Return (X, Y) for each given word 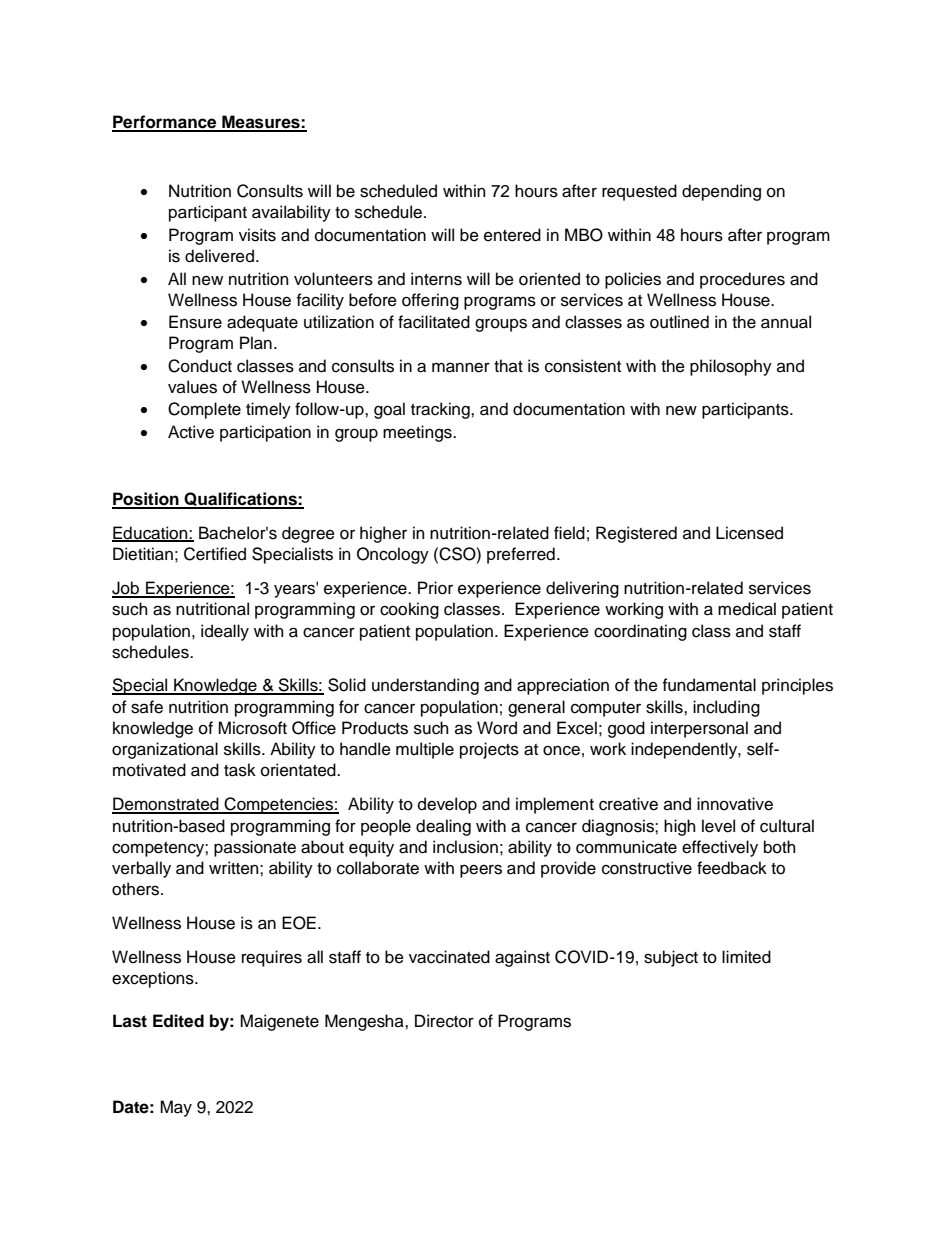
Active (191, 432)
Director (444, 1021)
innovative (735, 804)
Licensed (749, 533)
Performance (165, 123)
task (240, 770)
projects (489, 750)
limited (746, 957)
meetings (418, 433)
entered (512, 235)
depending (721, 192)
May (176, 1108)
